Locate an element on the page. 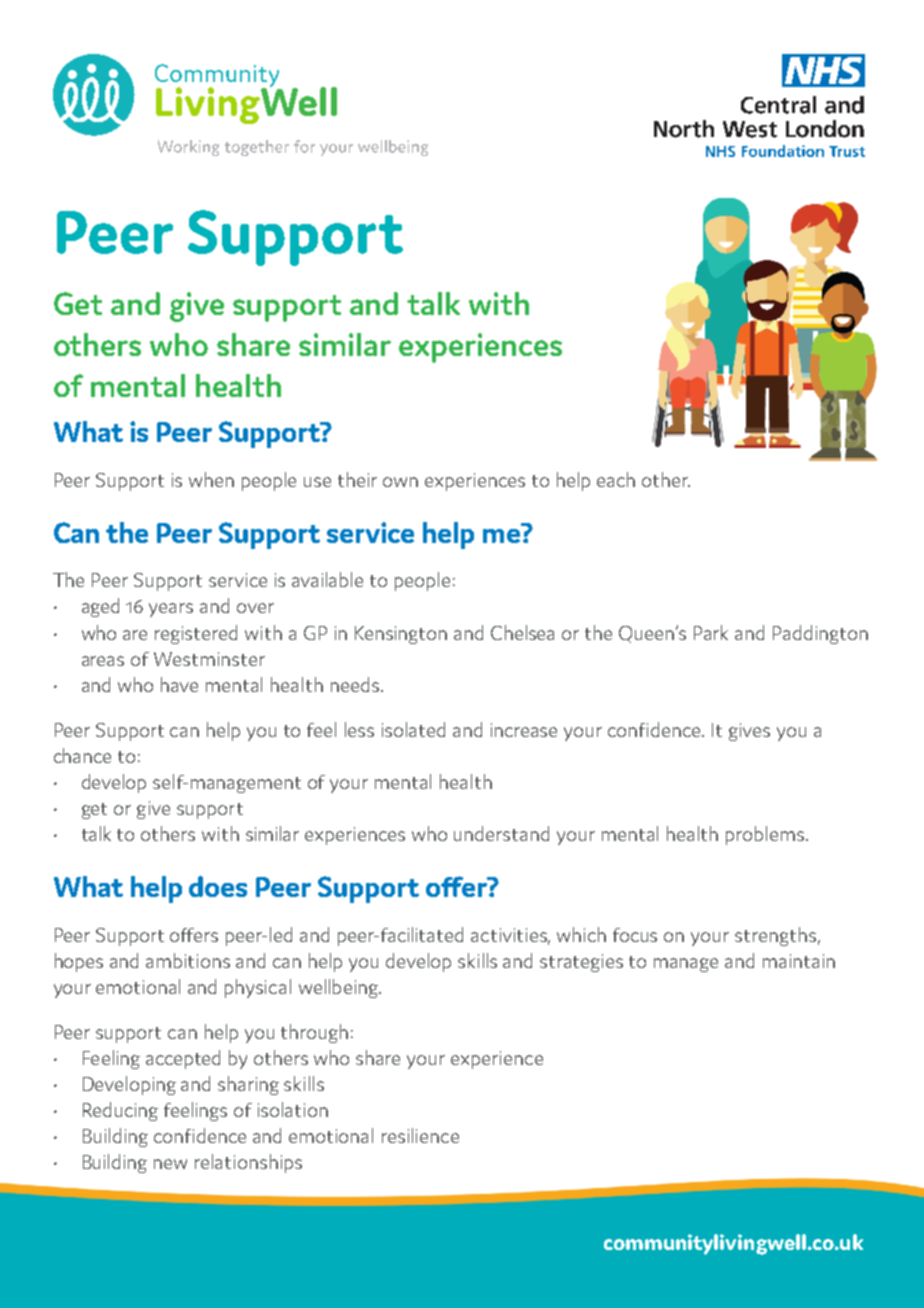 The height and width of the image is (1308, 924). new is located at coordinates (170, 1164).
